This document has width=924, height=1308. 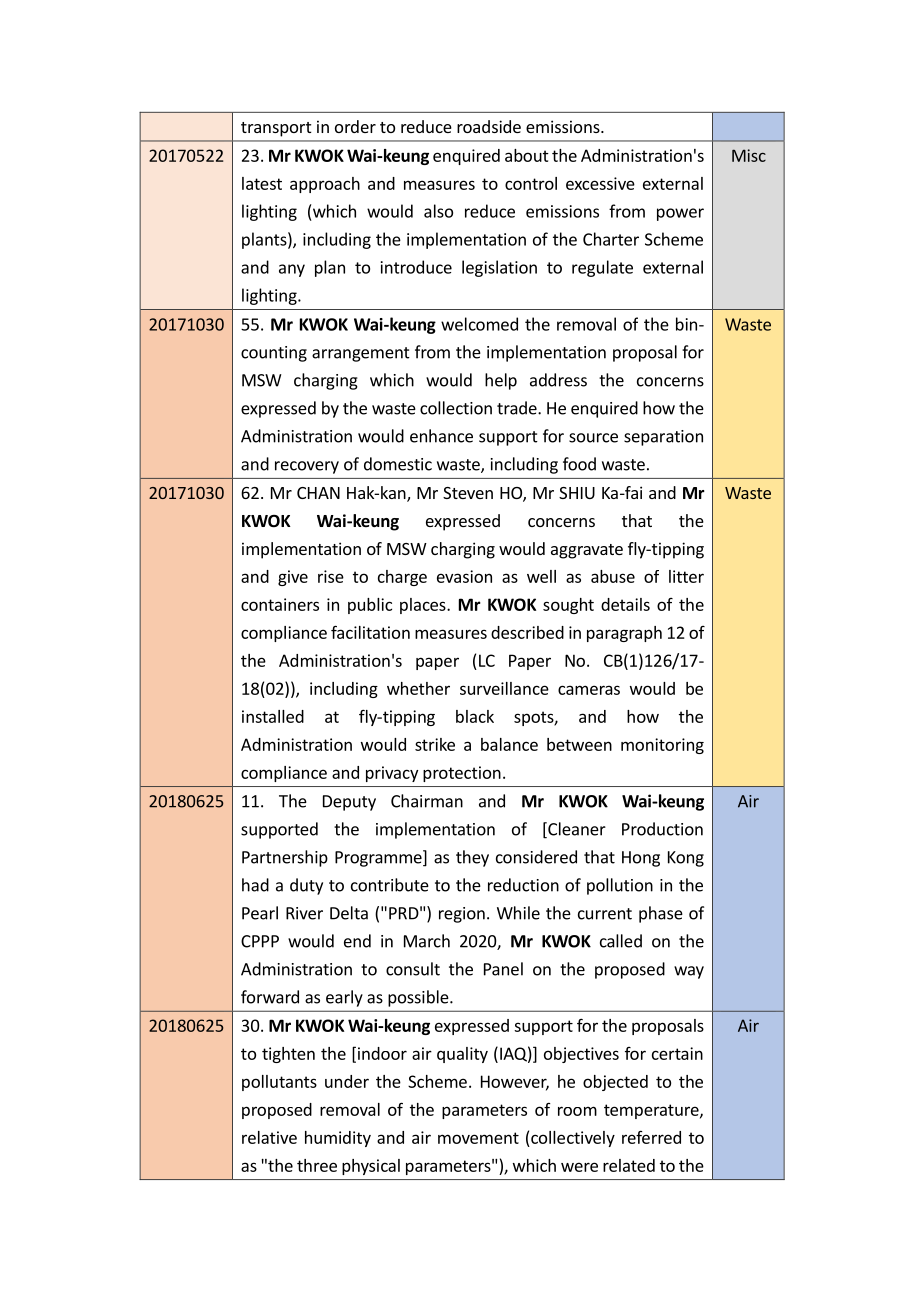 What do you see at coordinates (651, 1137) in the document?
I see `referred` at bounding box center [651, 1137].
